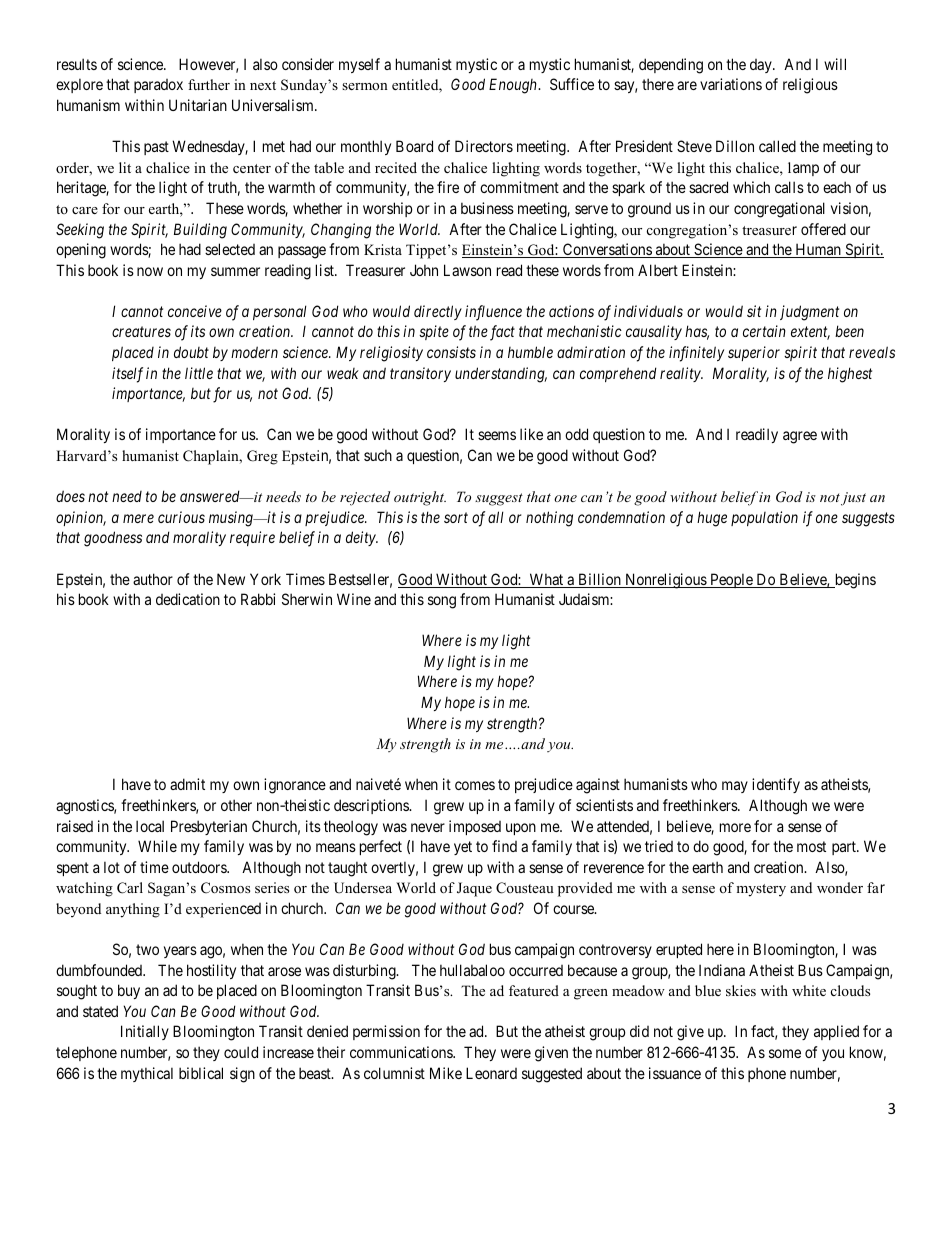 This screenshot has width=952, height=1233. Describe the element at coordinates (187, 784) in the screenshot. I see `admit` at that location.
